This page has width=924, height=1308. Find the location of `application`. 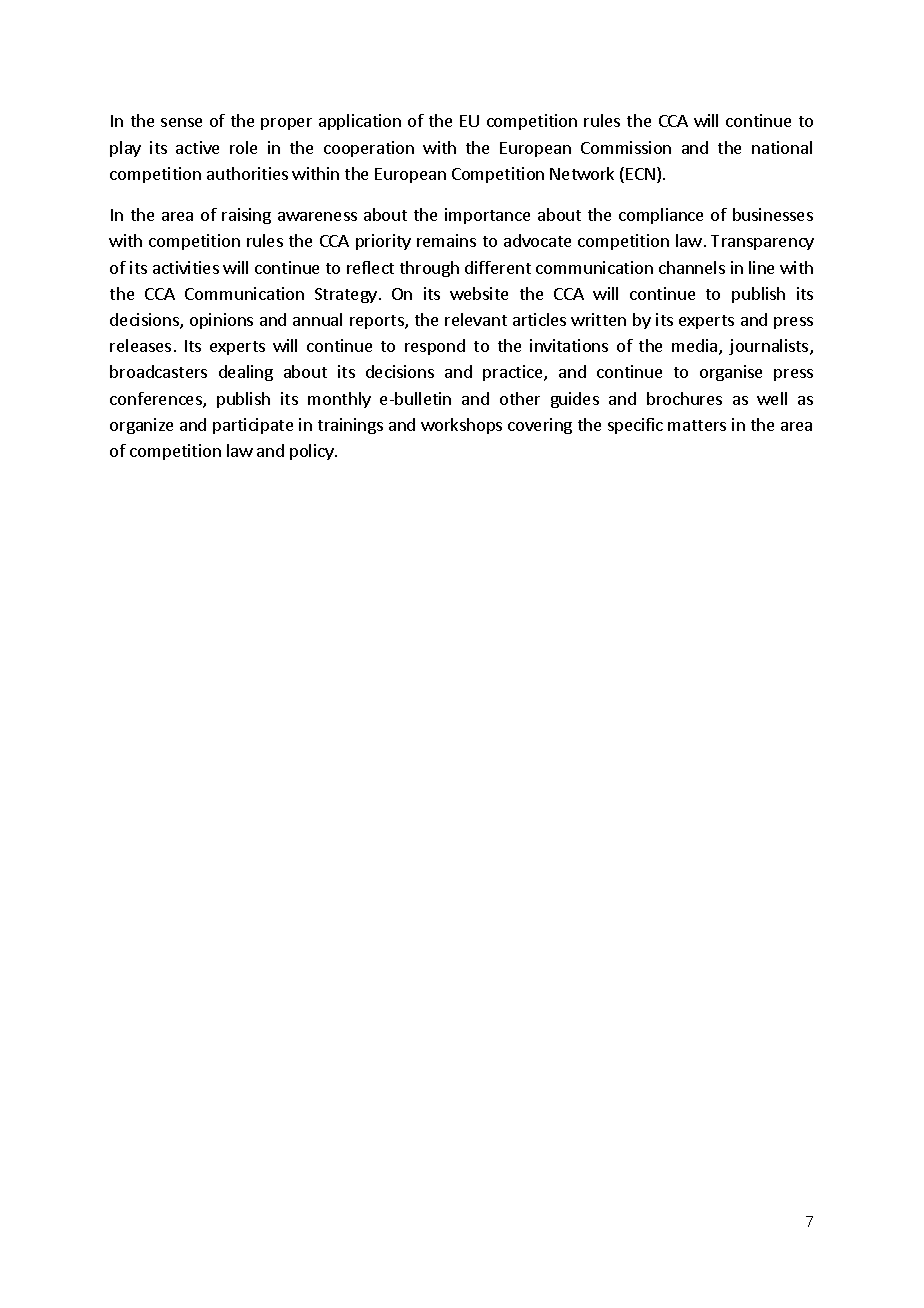

application is located at coordinates (360, 122).
